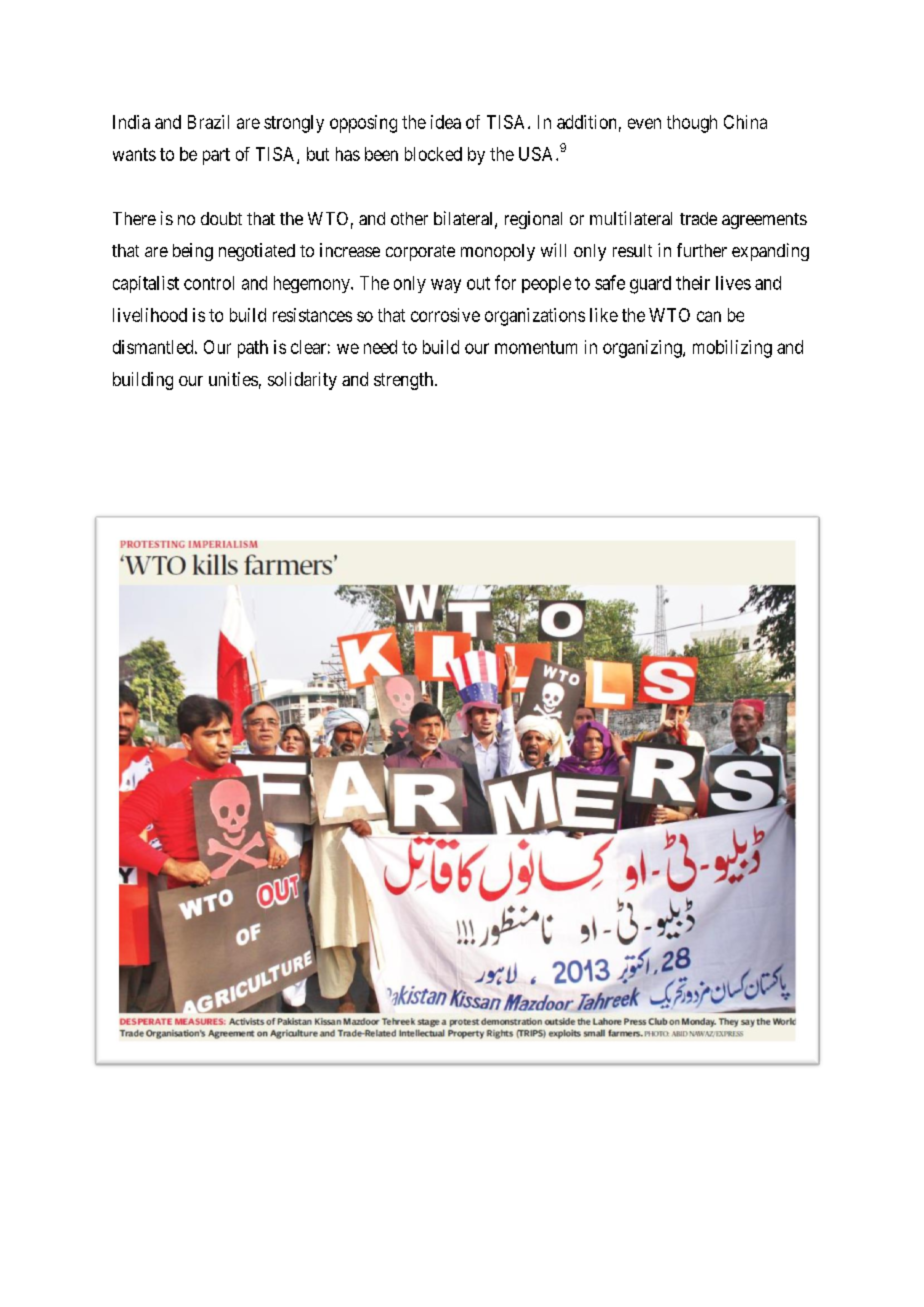  I want to click on idea, so click(446, 122).
